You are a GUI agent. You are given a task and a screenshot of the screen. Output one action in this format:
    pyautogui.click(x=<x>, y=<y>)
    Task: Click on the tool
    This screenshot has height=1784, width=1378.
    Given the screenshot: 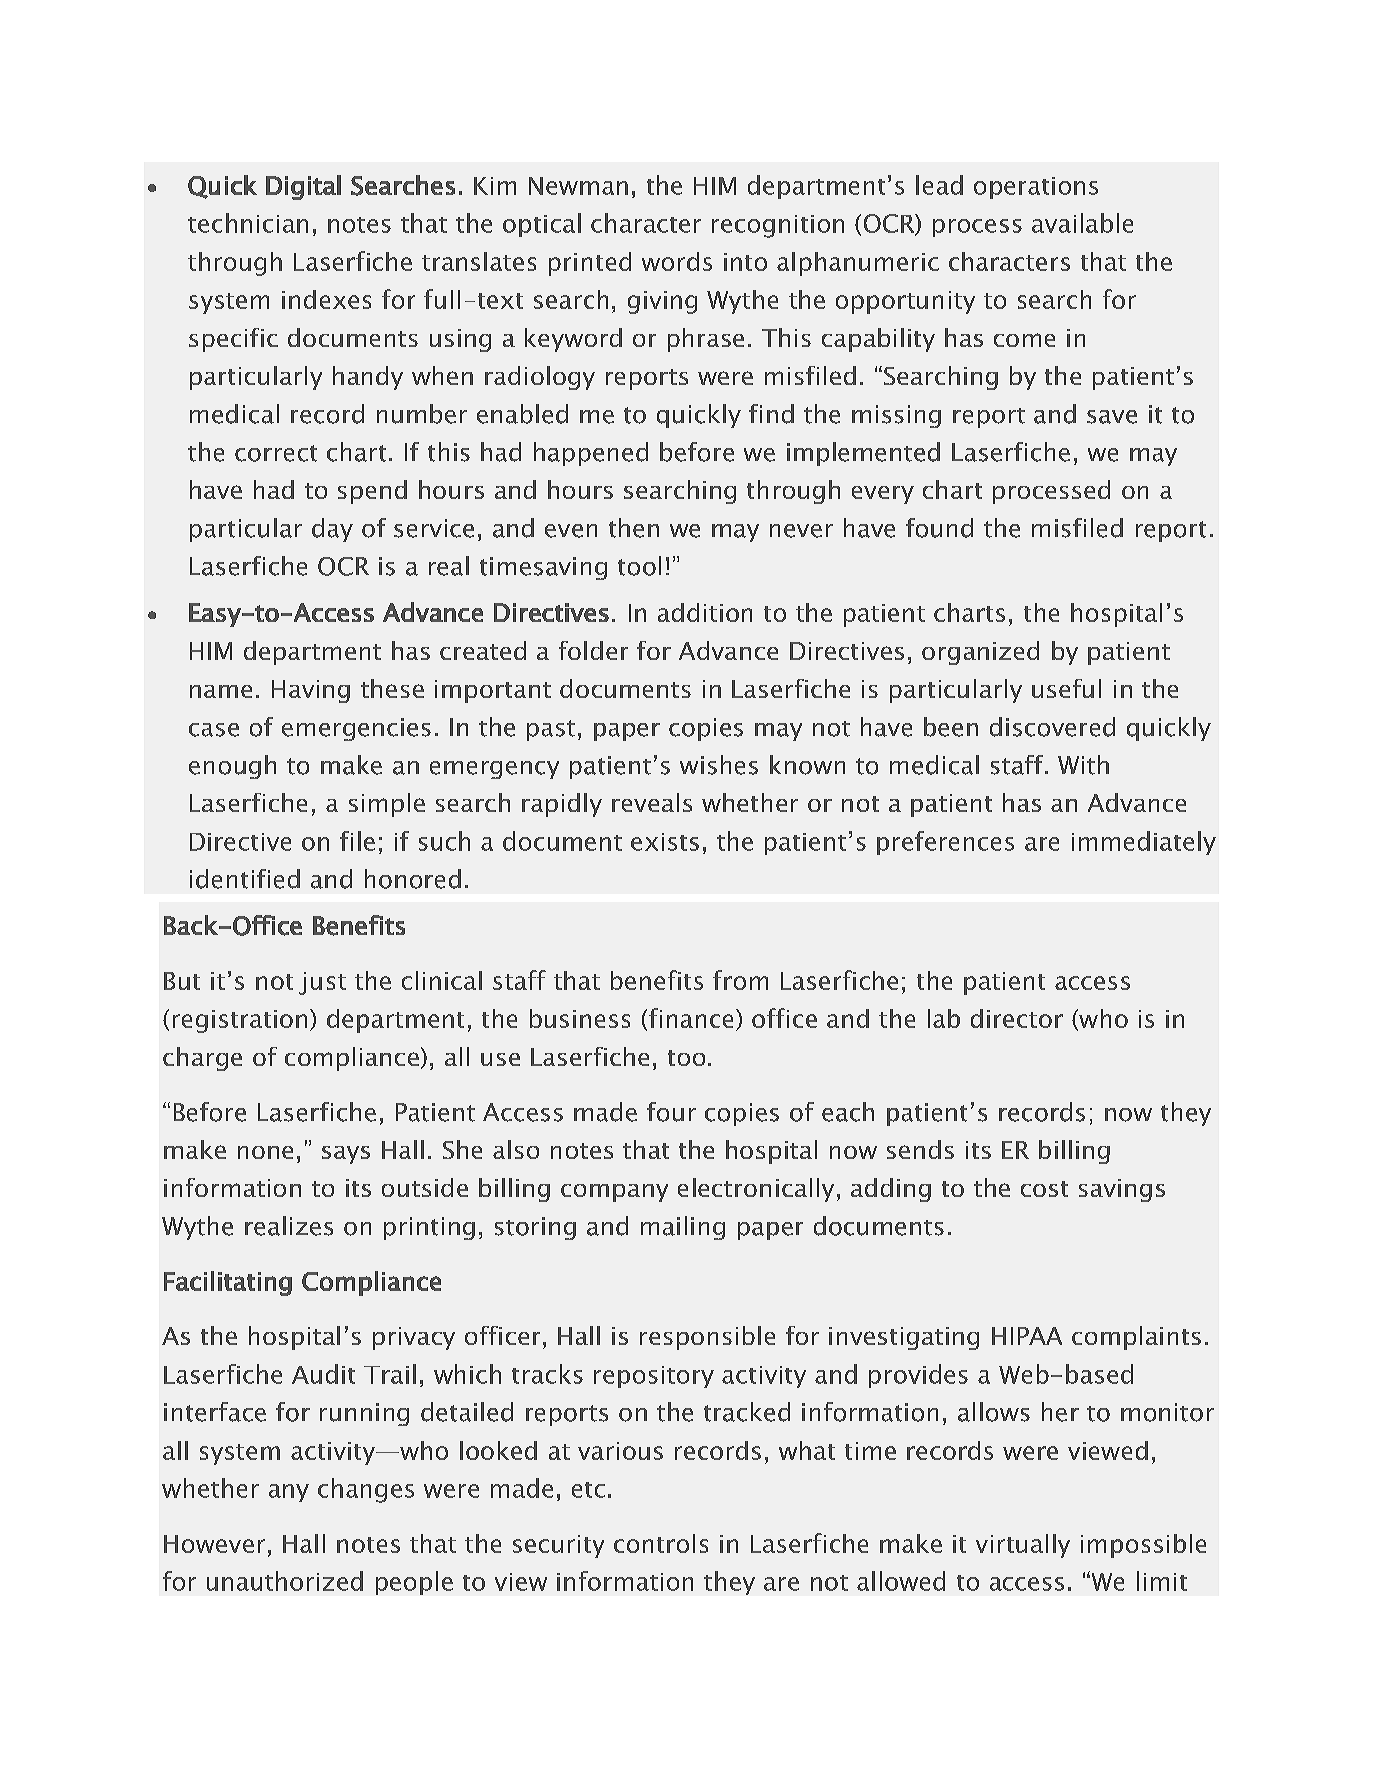 What is the action you would take?
    pyautogui.click(x=639, y=566)
